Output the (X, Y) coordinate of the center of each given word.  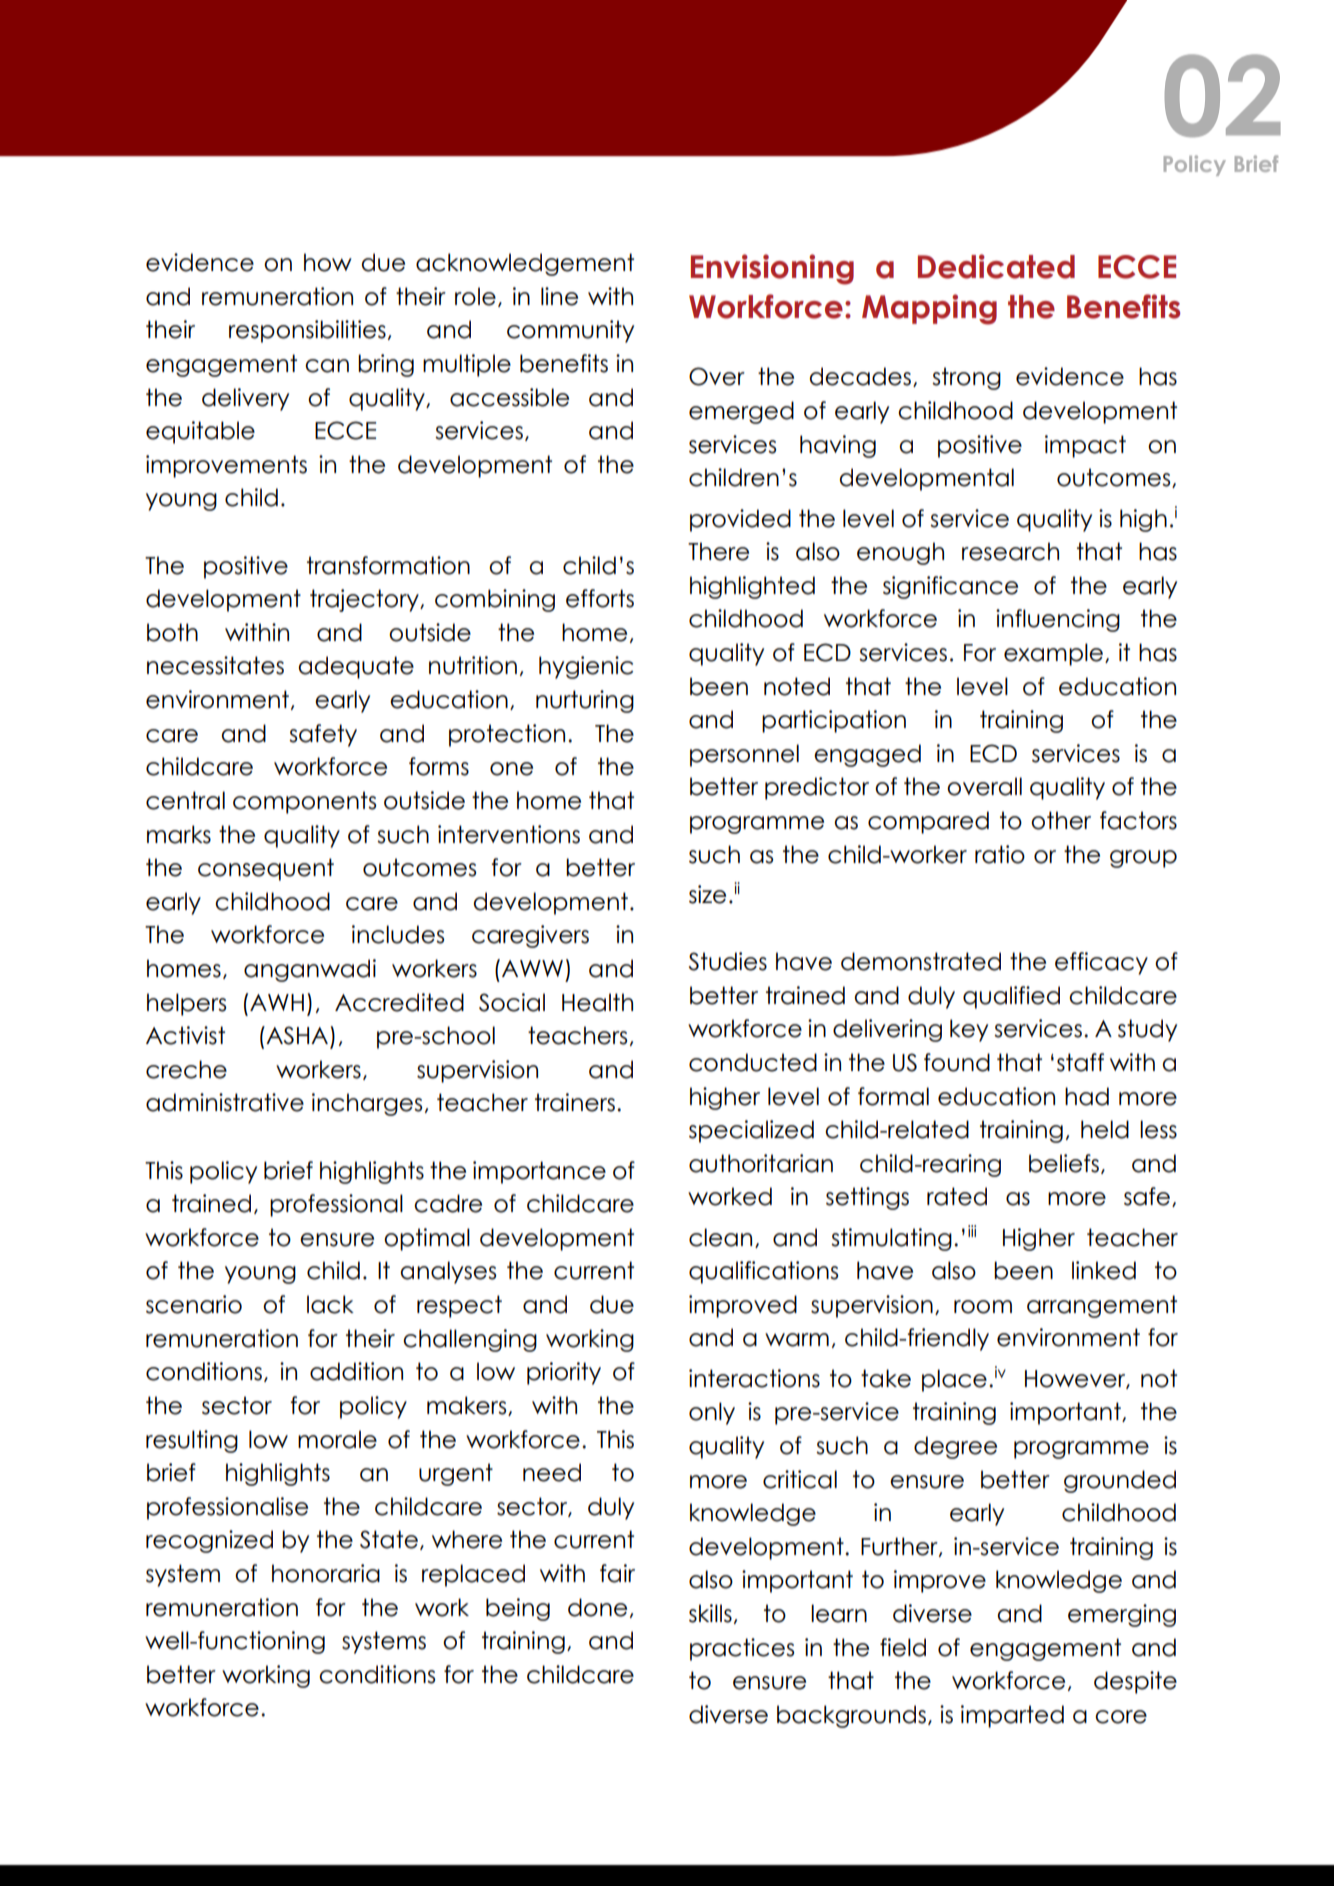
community (570, 331)
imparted (1012, 1716)
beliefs (1064, 1163)
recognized (209, 1541)
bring (386, 365)
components (304, 802)
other (1061, 820)
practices (742, 1649)
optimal (427, 1239)
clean (720, 1237)
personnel (744, 755)
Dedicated (996, 266)
